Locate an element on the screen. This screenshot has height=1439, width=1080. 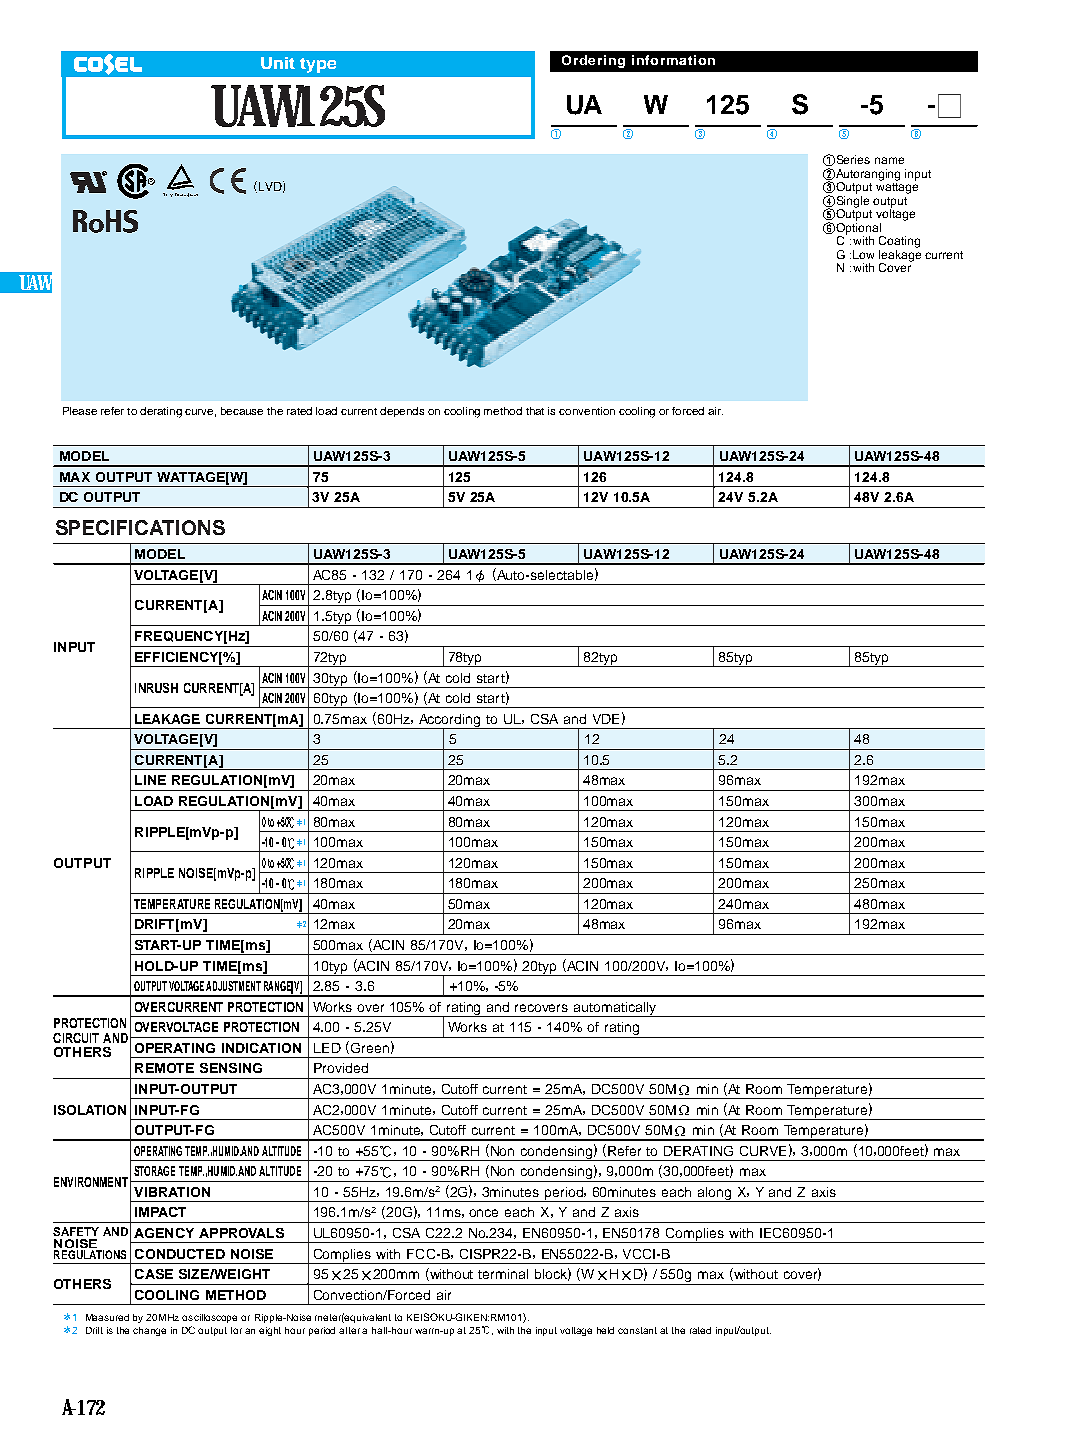
INRUSH is located at coordinates (156, 688).
